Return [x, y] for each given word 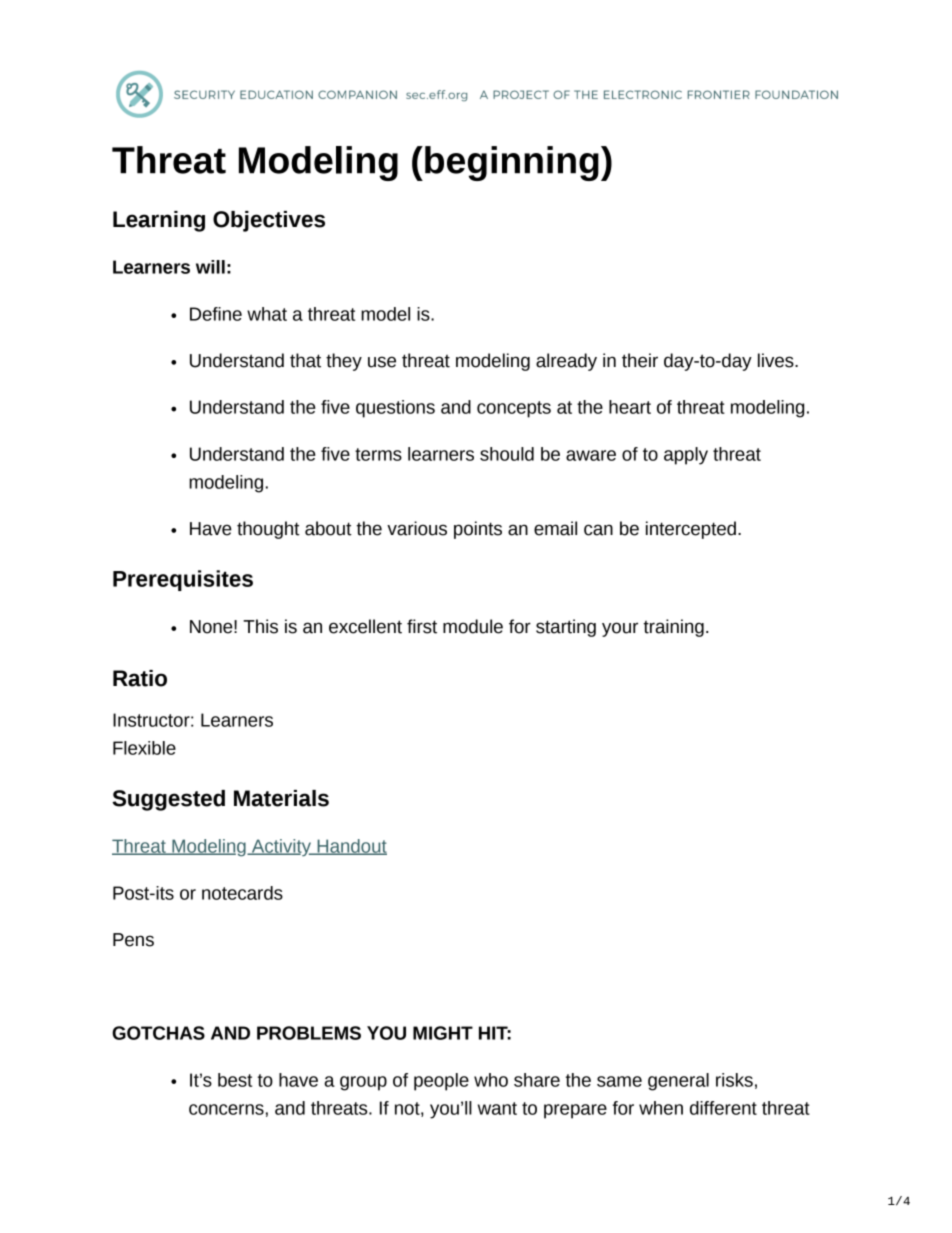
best [235, 1080]
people [441, 1082]
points [478, 530]
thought [268, 530]
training [673, 628]
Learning [159, 221]
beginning [512, 163]
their [640, 360]
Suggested [168, 800]
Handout [351, 847]
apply [686, 456]
